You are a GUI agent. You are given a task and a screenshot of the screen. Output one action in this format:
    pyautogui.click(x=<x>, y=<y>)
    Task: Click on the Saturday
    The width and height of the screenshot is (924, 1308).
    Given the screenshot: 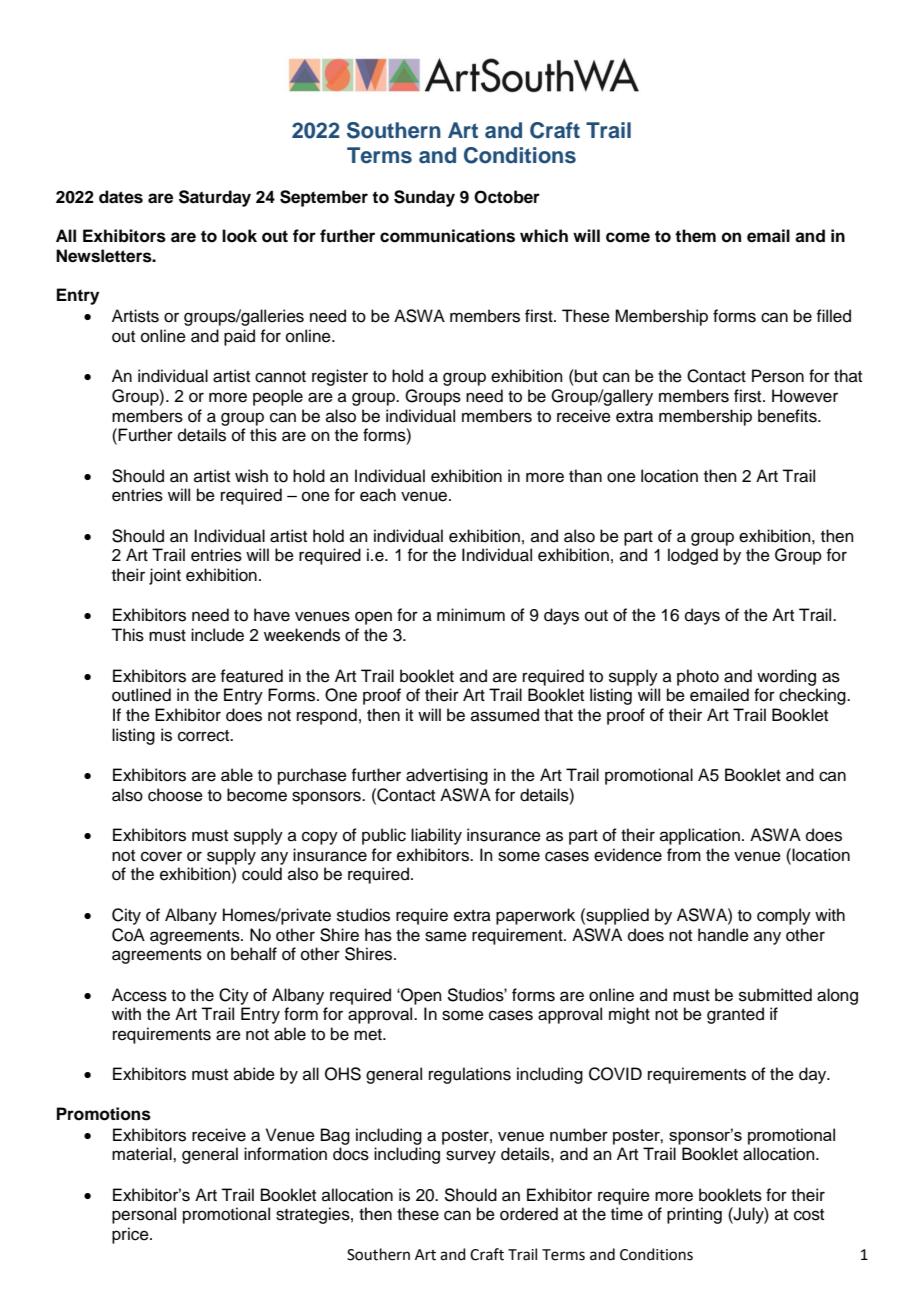 What is the action you would take?
    pyautogui.click(x=215, y=198)
